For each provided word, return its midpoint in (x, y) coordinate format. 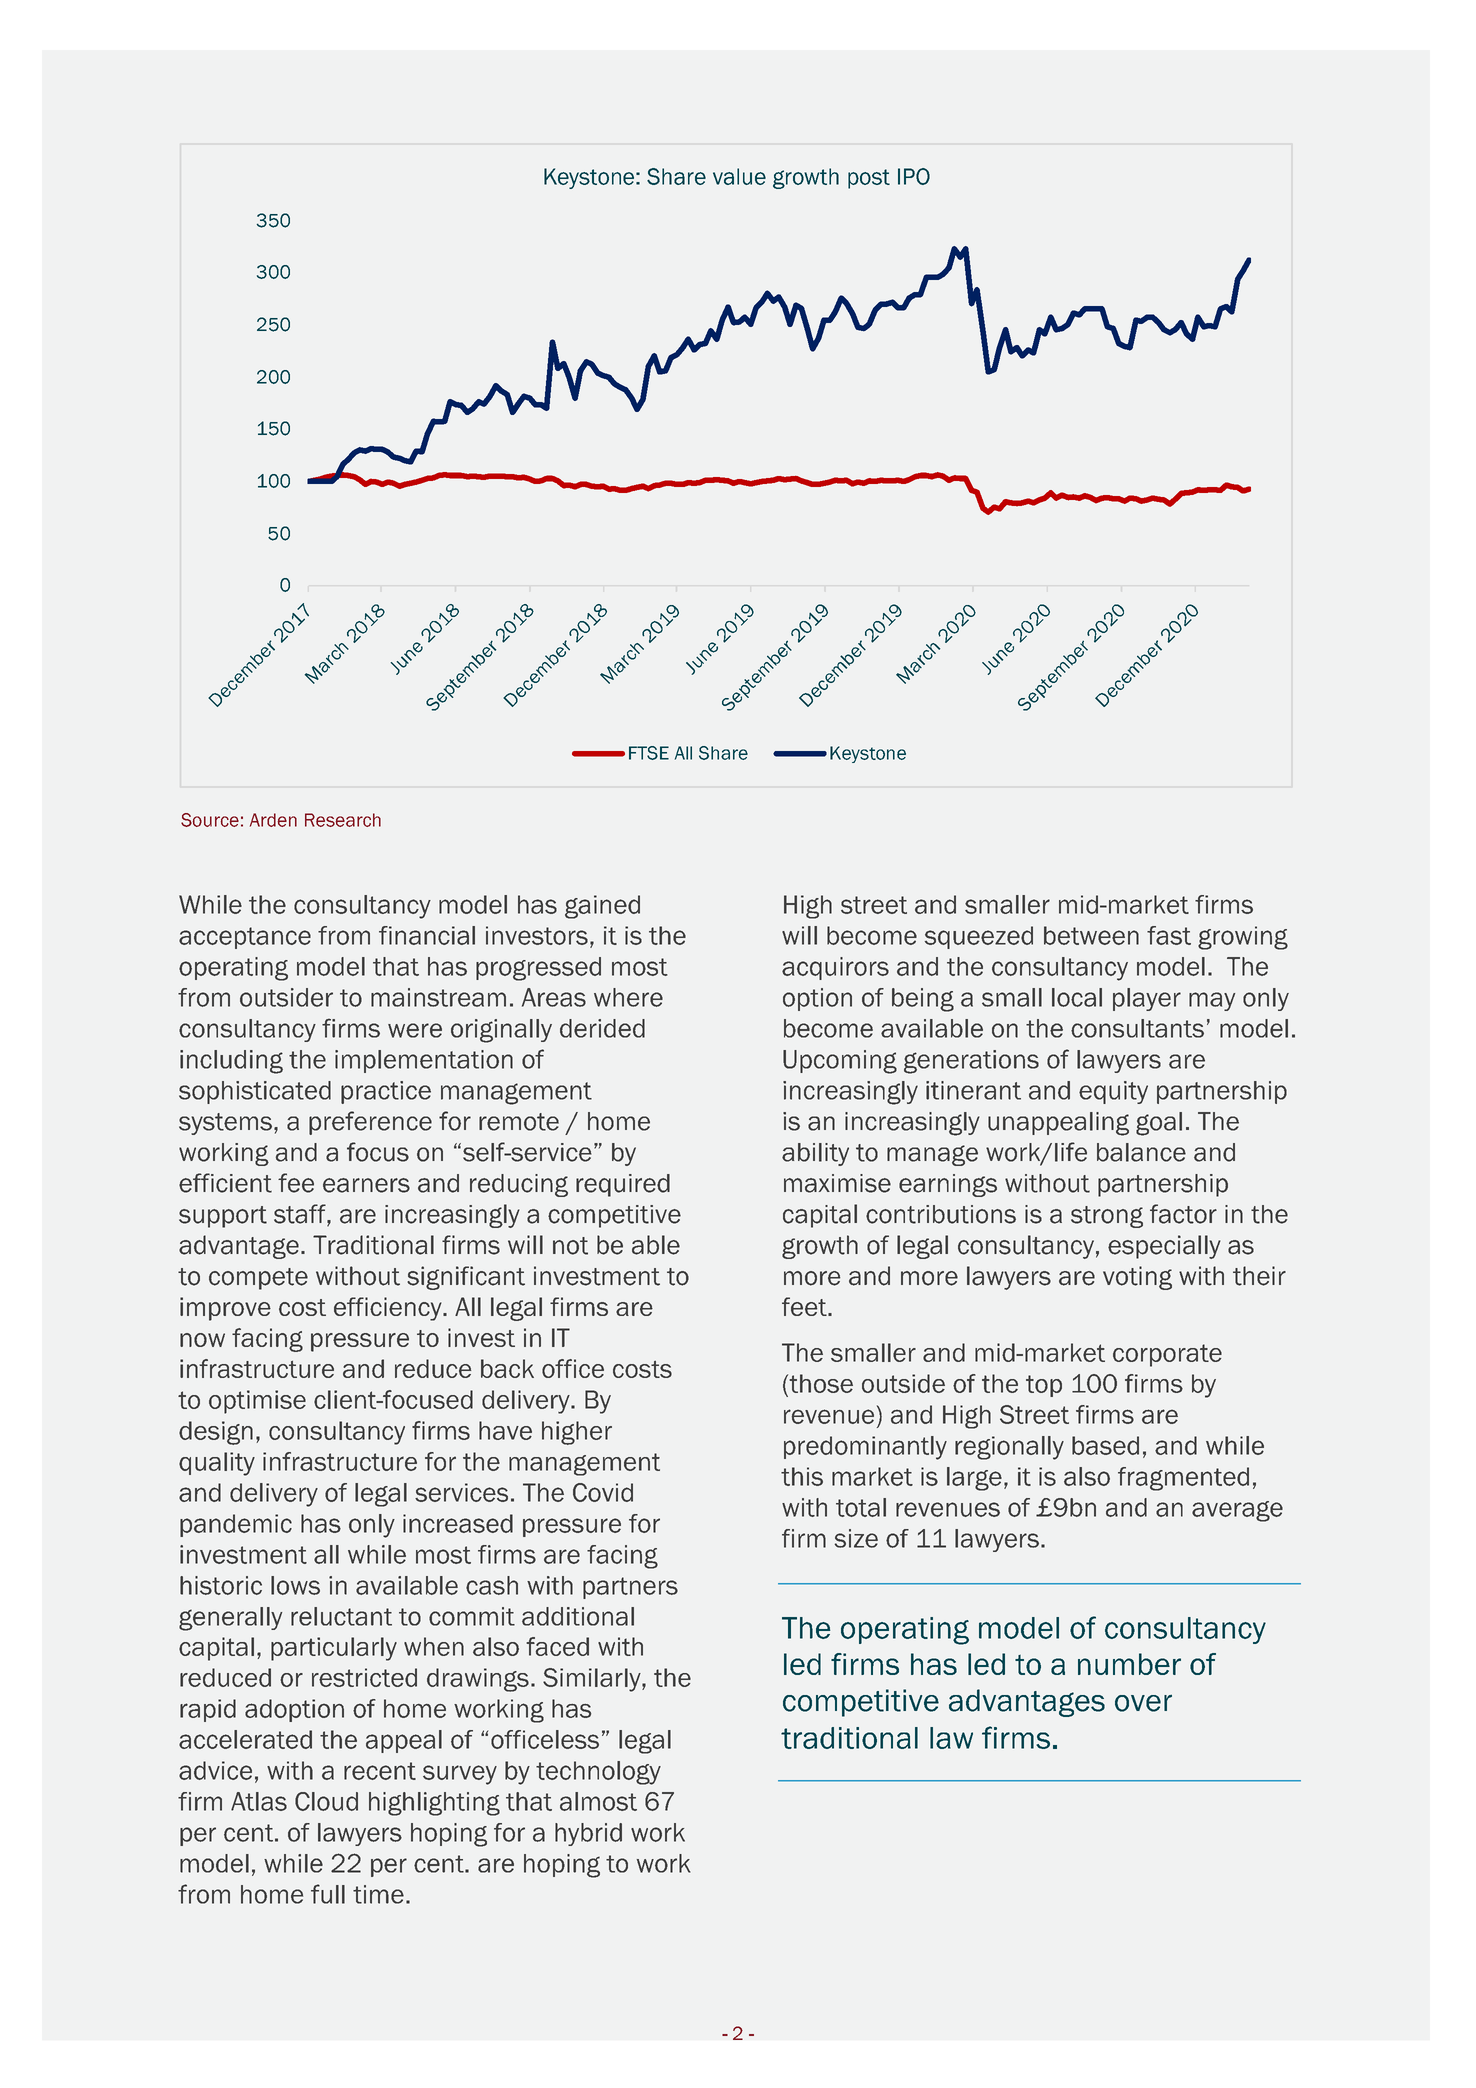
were (415, 1030)
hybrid (588, 1834)
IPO (914, 176)
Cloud (326, 1801)
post (869, 179)
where (628, 997)
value (739, 176)
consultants (1137, 1028)
